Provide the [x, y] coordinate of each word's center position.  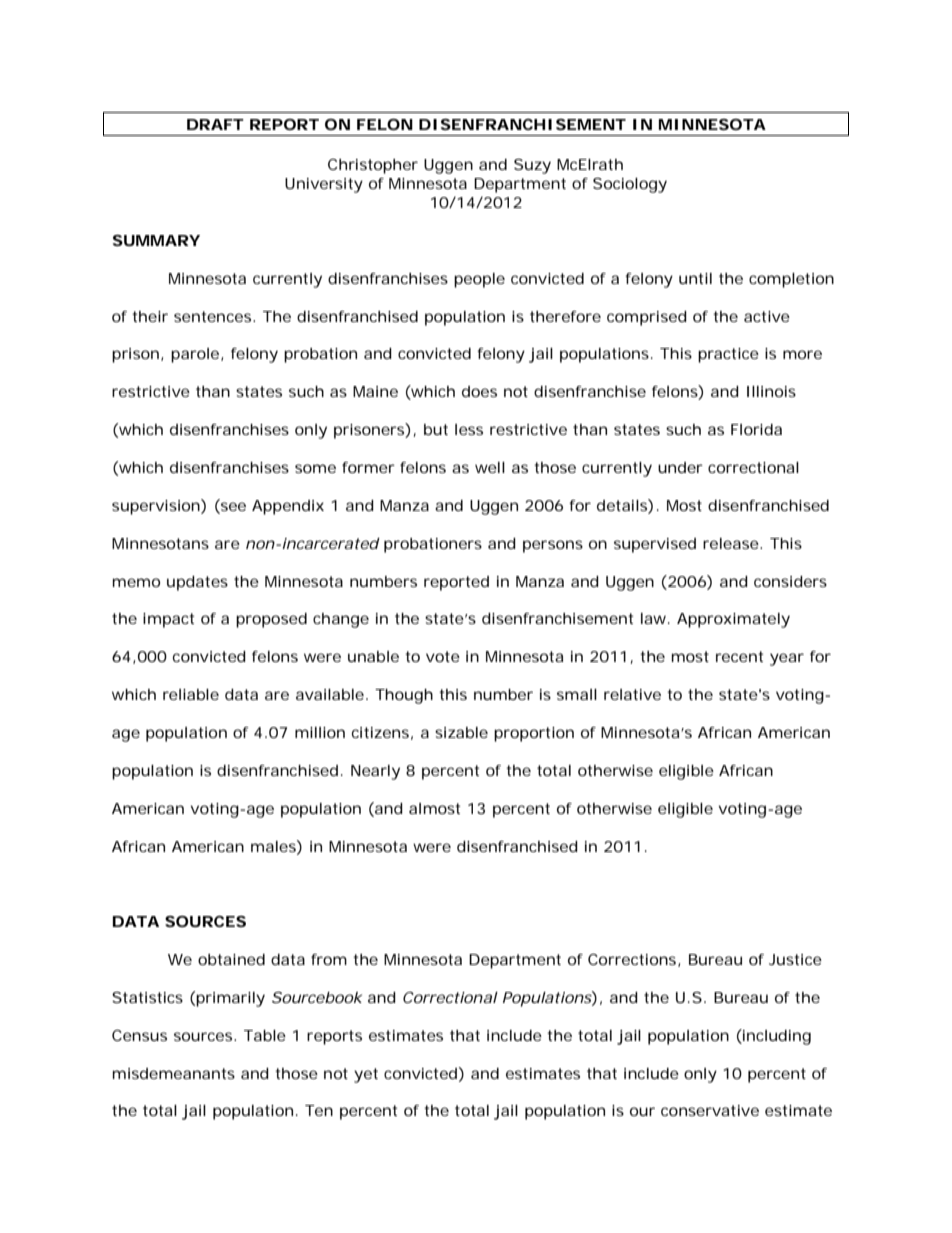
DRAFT [215, 124]
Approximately [733, 620]
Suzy [532, 166]
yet [366, 1075]
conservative [710, 1110]
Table [265, 1035]
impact [168, 620]
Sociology [630, 185]
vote [443, 656]
